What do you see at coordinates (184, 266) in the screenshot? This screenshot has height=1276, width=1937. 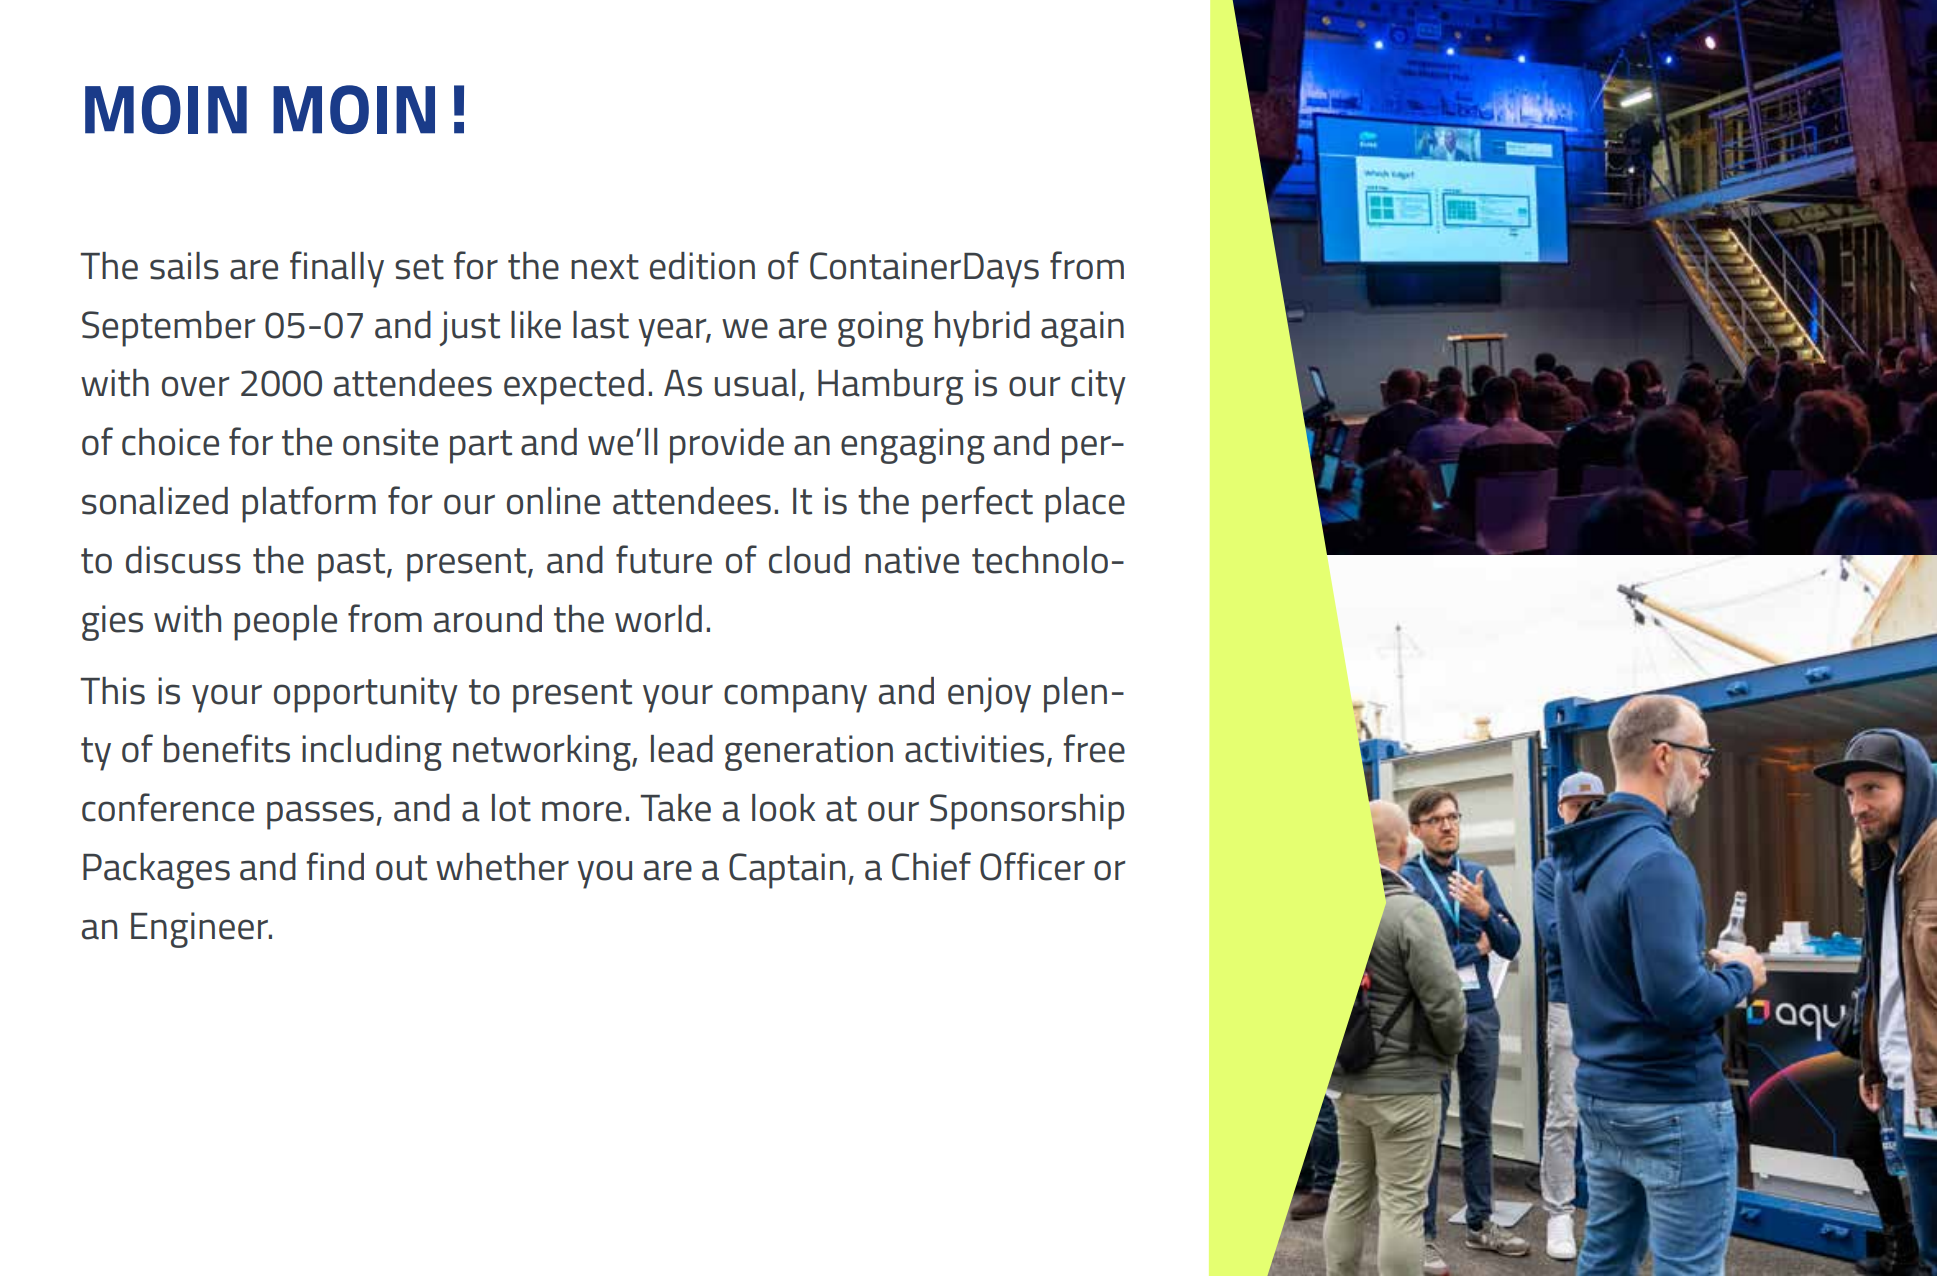 I see `sails` at bounding box center [184, 266].
